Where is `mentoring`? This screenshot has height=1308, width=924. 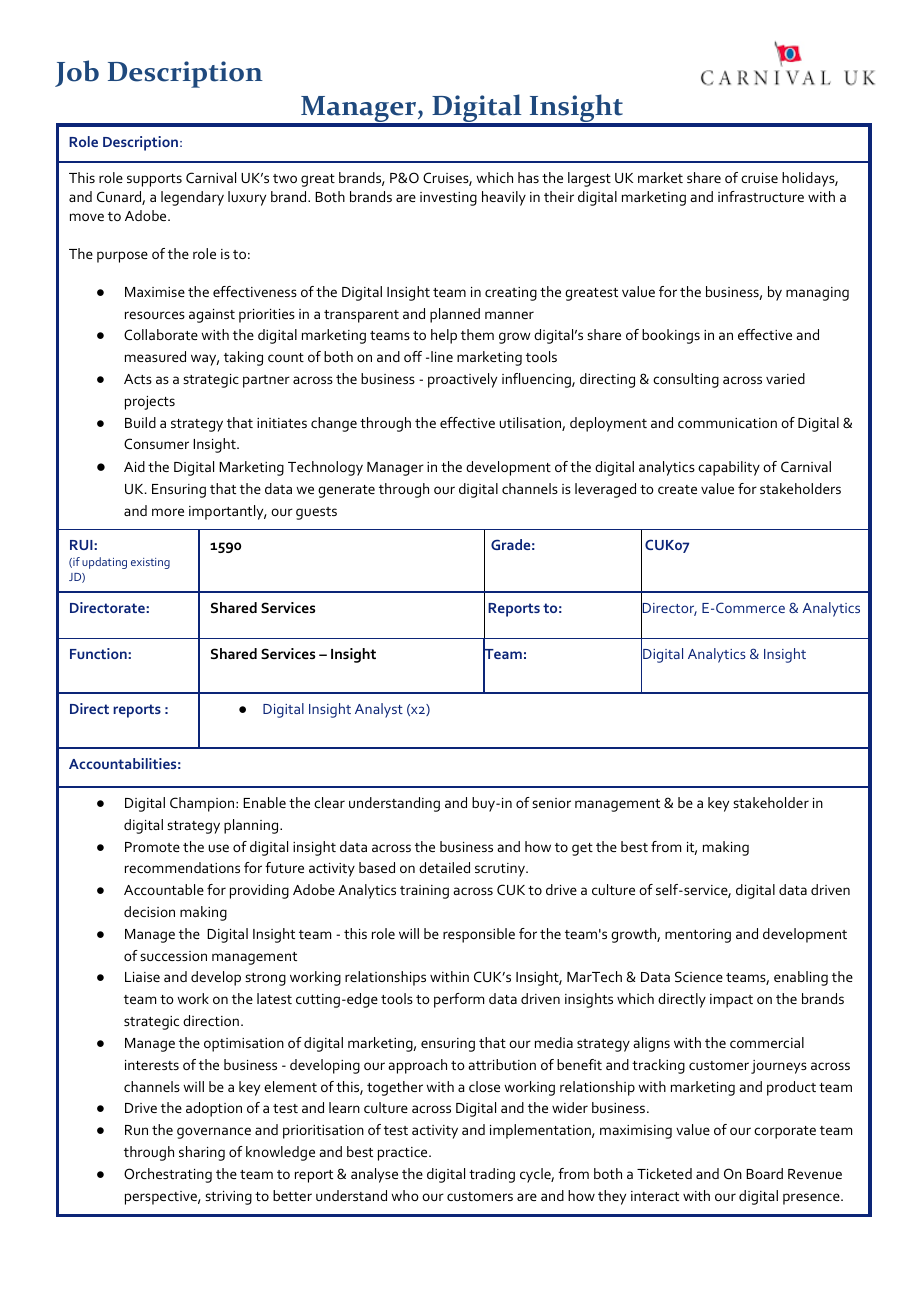
mentoring is located at coordinates (698, 936).
